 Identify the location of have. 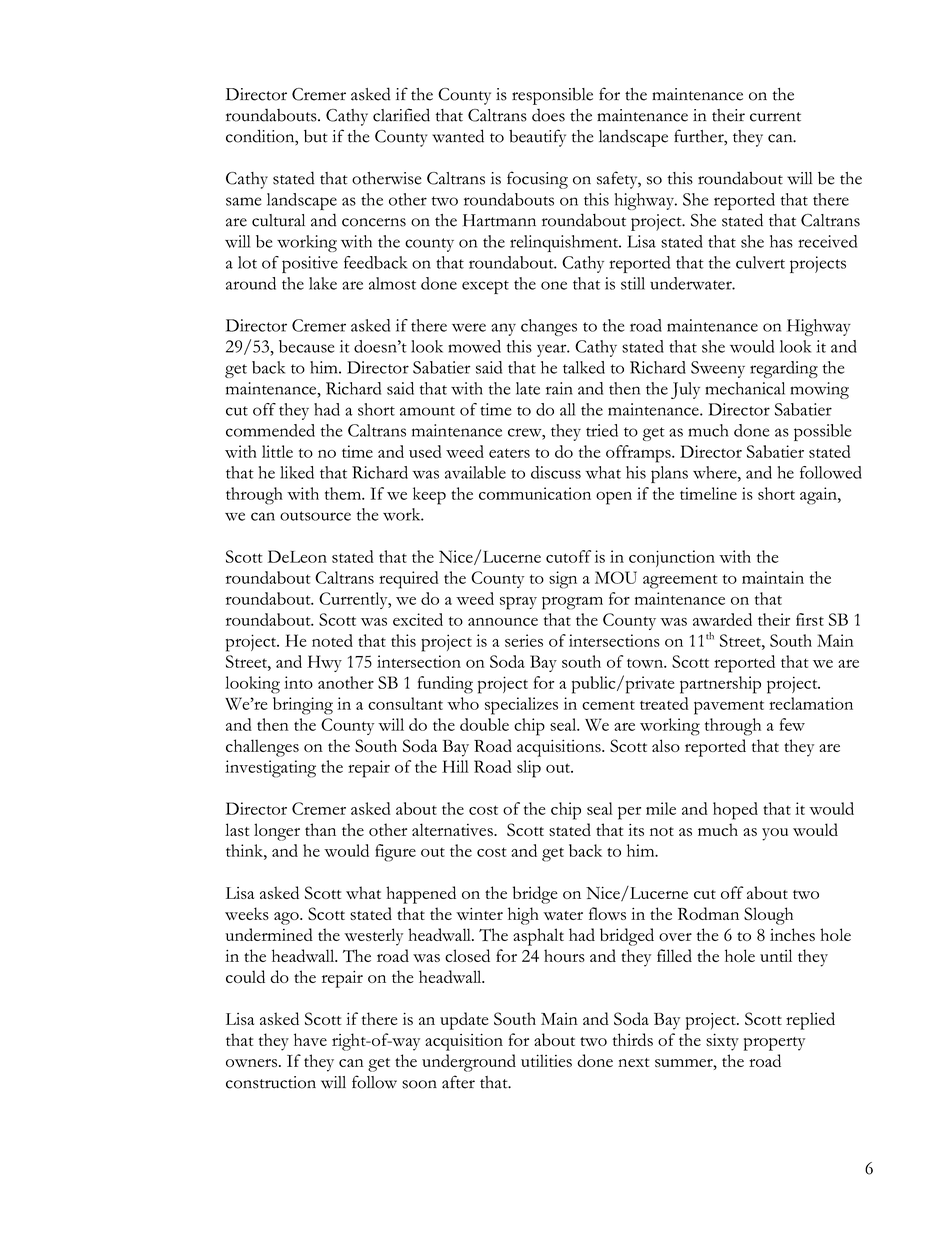
(310, 1039).
